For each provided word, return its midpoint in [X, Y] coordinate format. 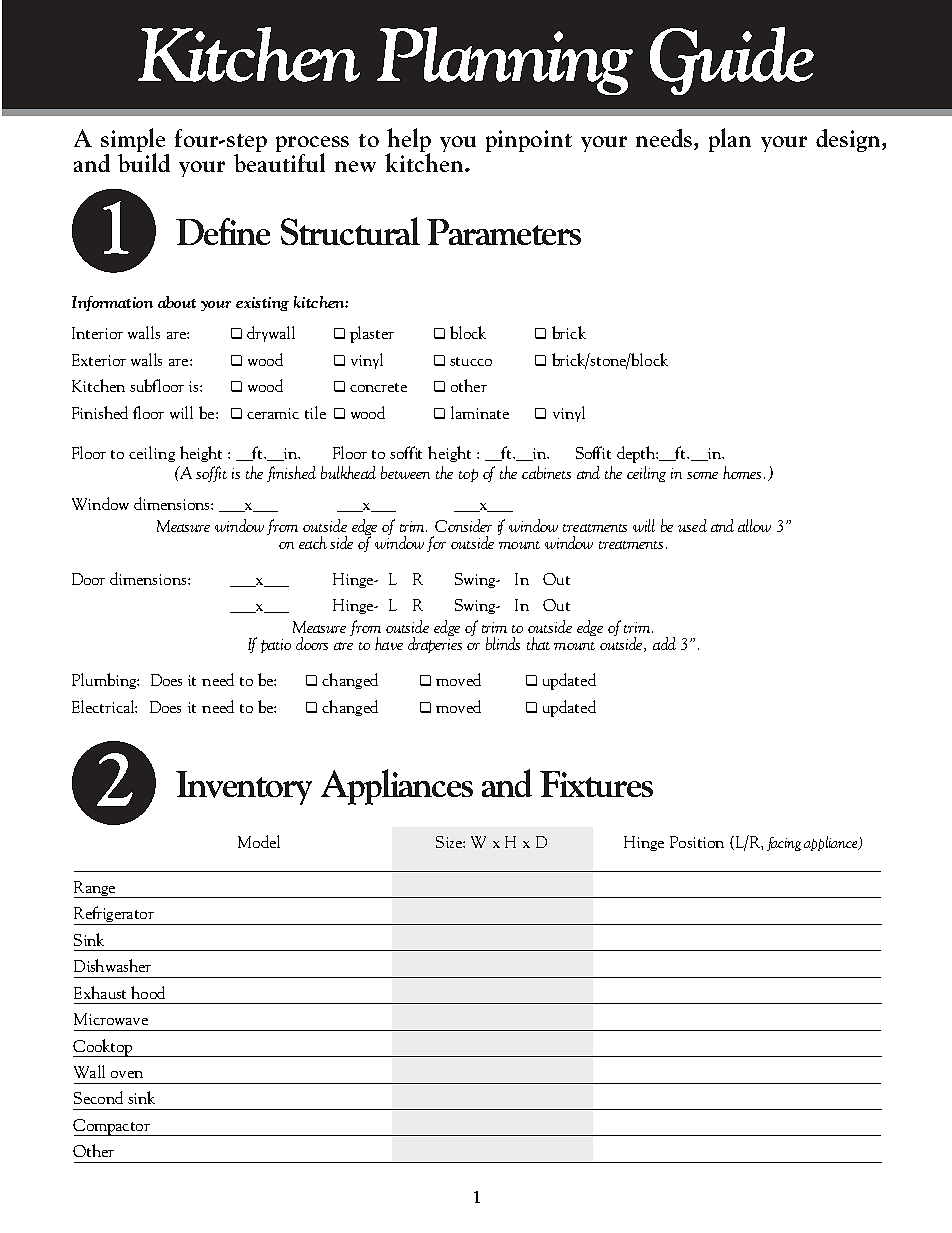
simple [134, 141]
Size [450, 842]
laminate [480, 412]
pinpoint [529, 141]
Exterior [99, 360]
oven [127, 1074]
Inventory [244, 788]
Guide [732, 61]
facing [784, 844]
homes [742, 472]
